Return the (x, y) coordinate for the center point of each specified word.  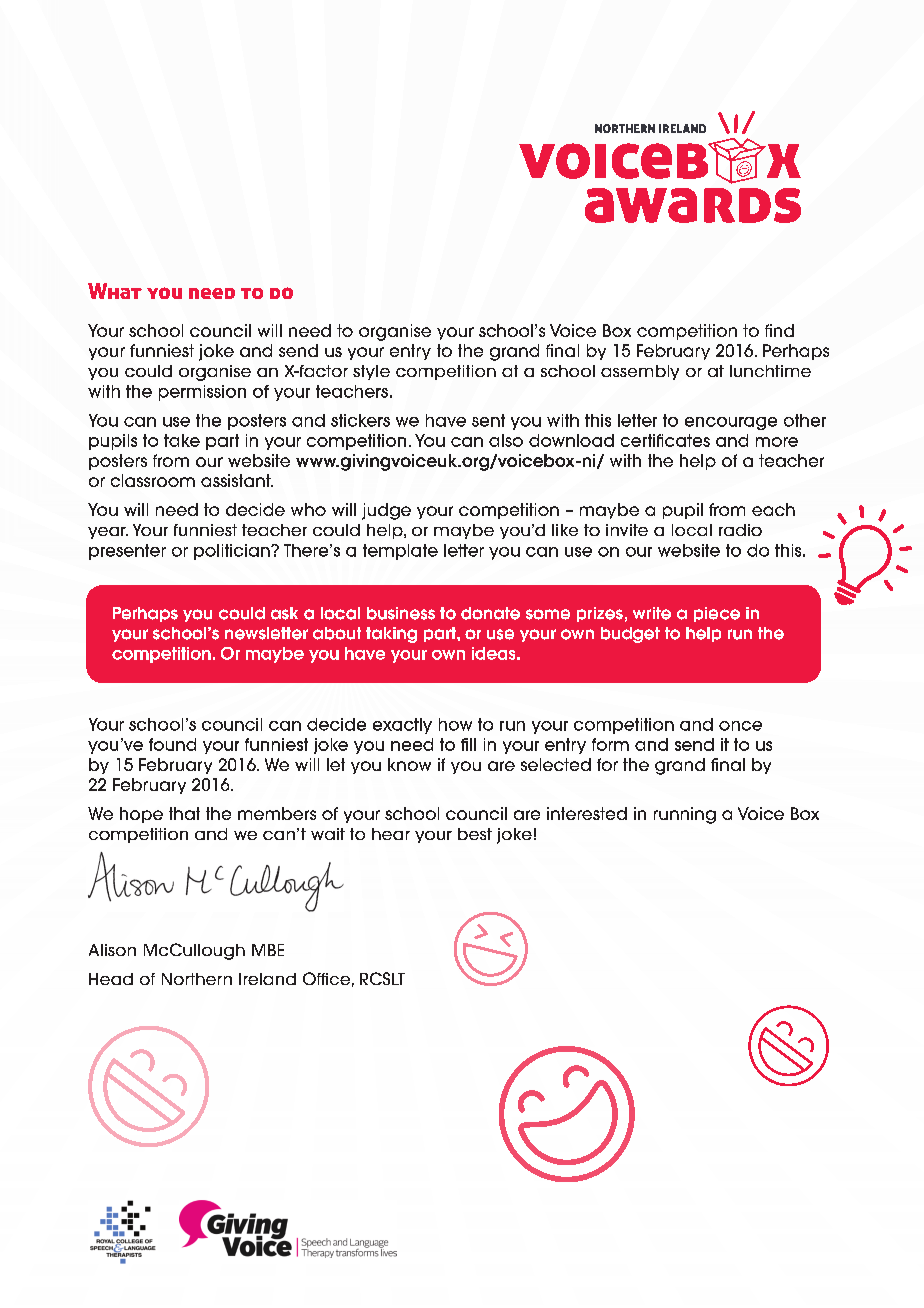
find (779, 330)
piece (717, 614)
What (115, 291)
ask (284, 613)
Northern (197, 979)
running (685, 815)
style (371, 372)
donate (490, 613)
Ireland (267, 979)
